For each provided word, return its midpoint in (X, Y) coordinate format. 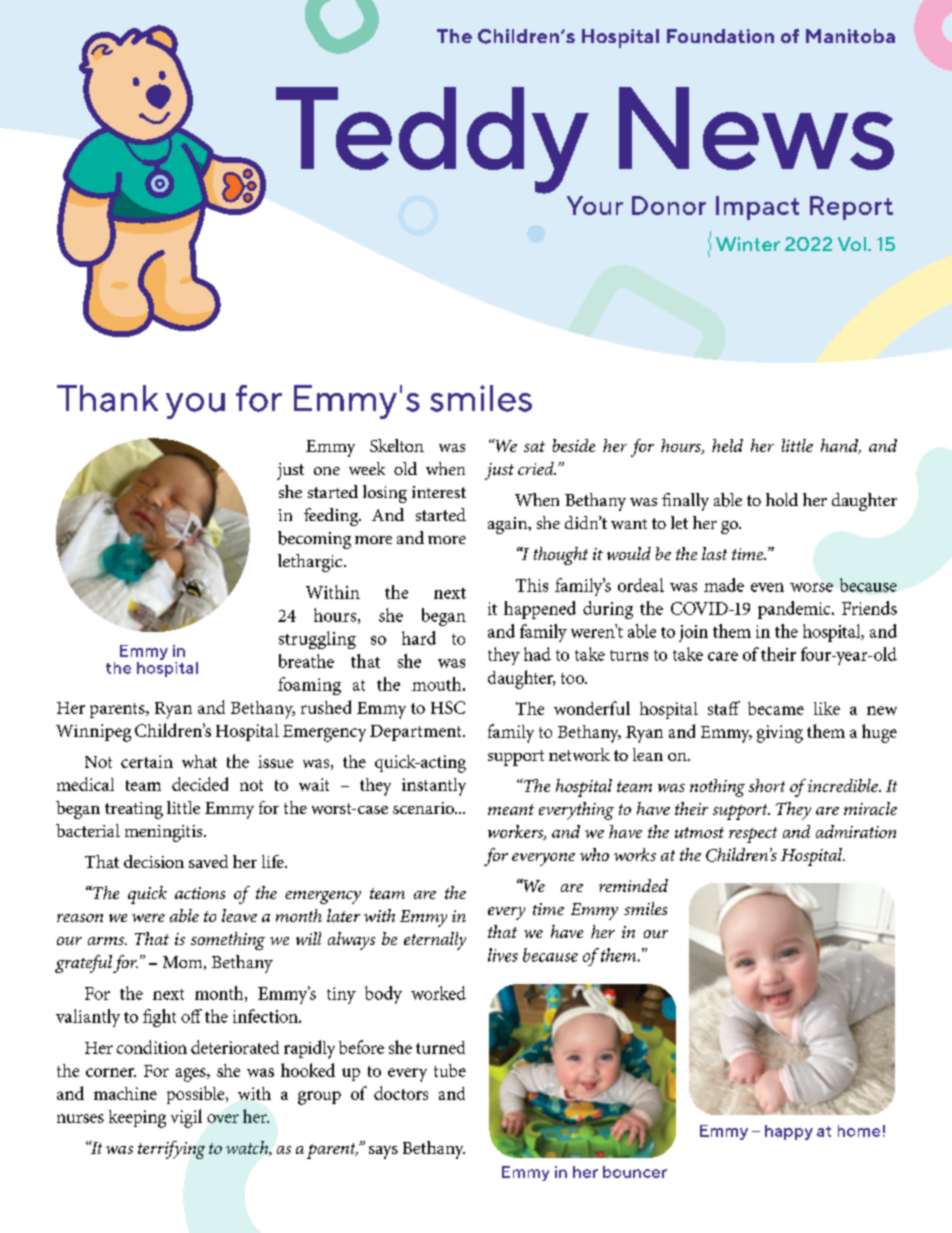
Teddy (432, 140)
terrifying (171, 1150)
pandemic (795, 610)
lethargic (311, 563)
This (532, 585)
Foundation (720, 36)
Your (595, 205)
